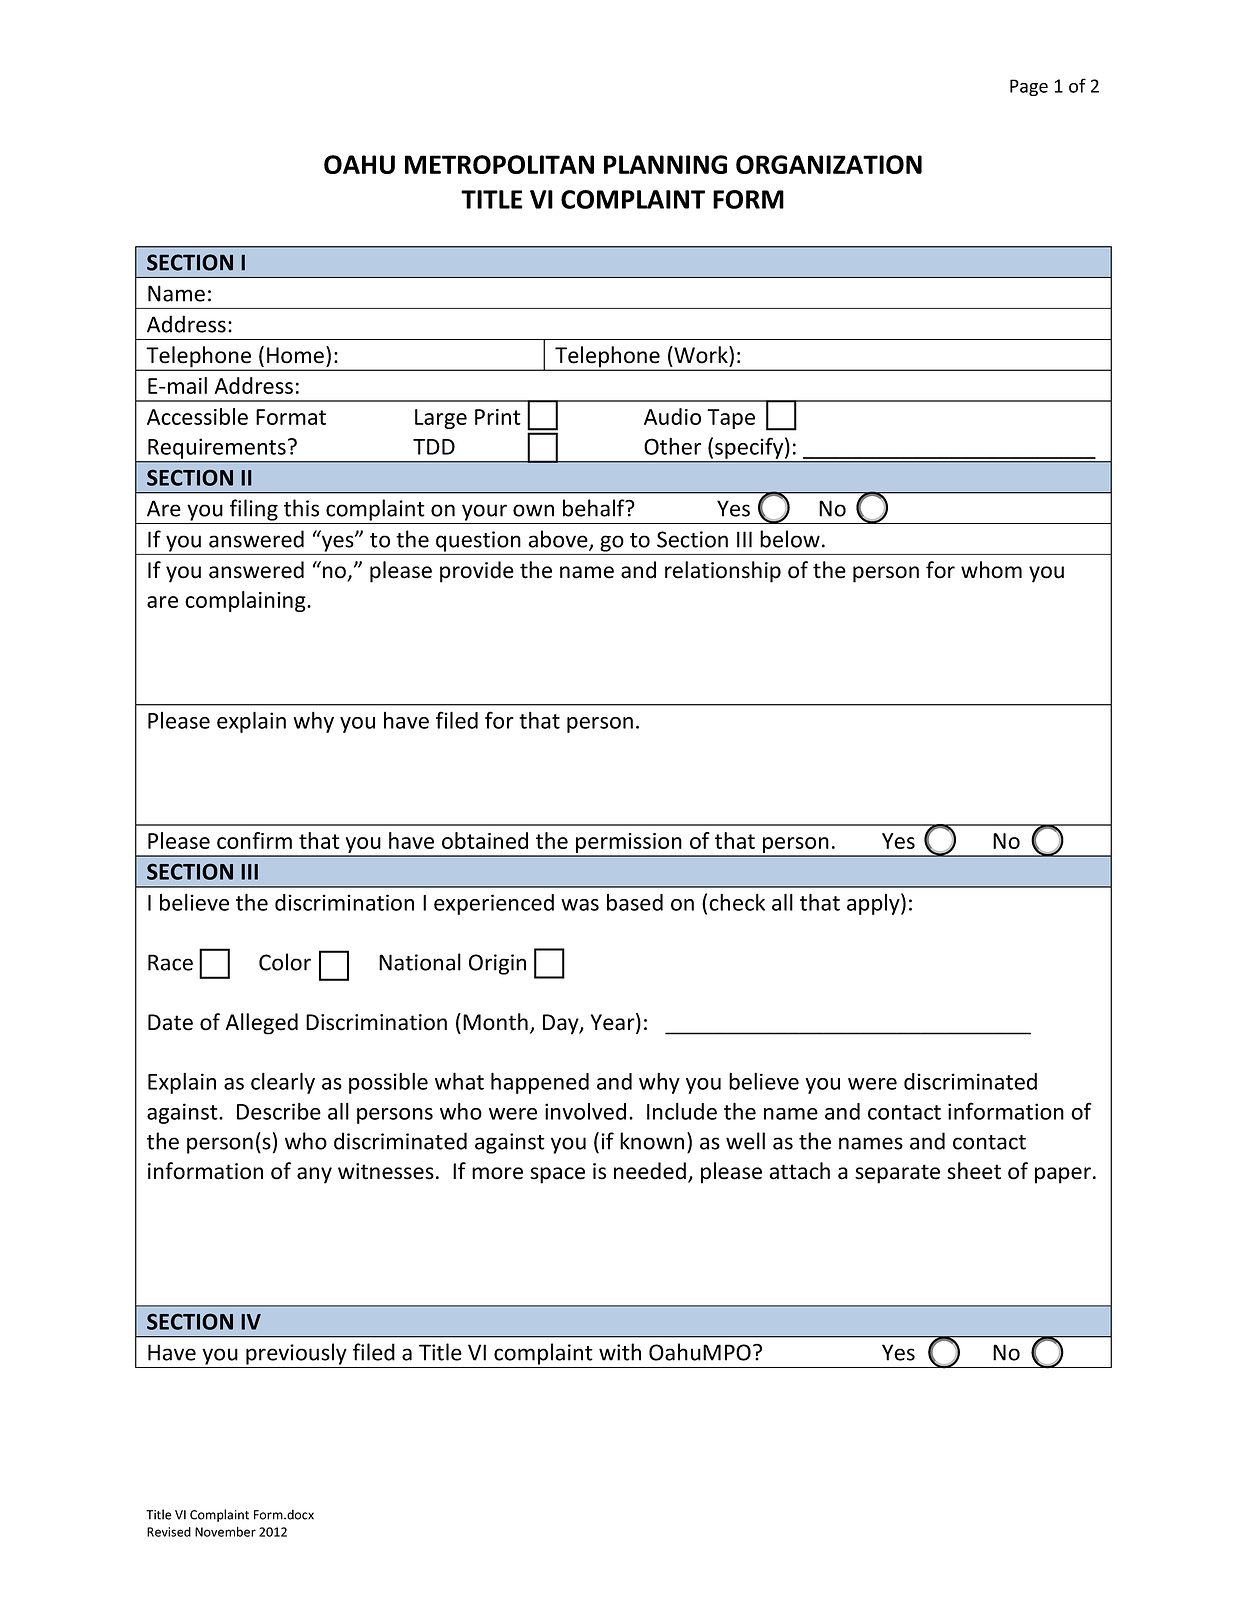 This screenshot has height=1614, width=1247. Describe the element at coordinates (652, 1141) in the screenshot. I see `known` at that location.
